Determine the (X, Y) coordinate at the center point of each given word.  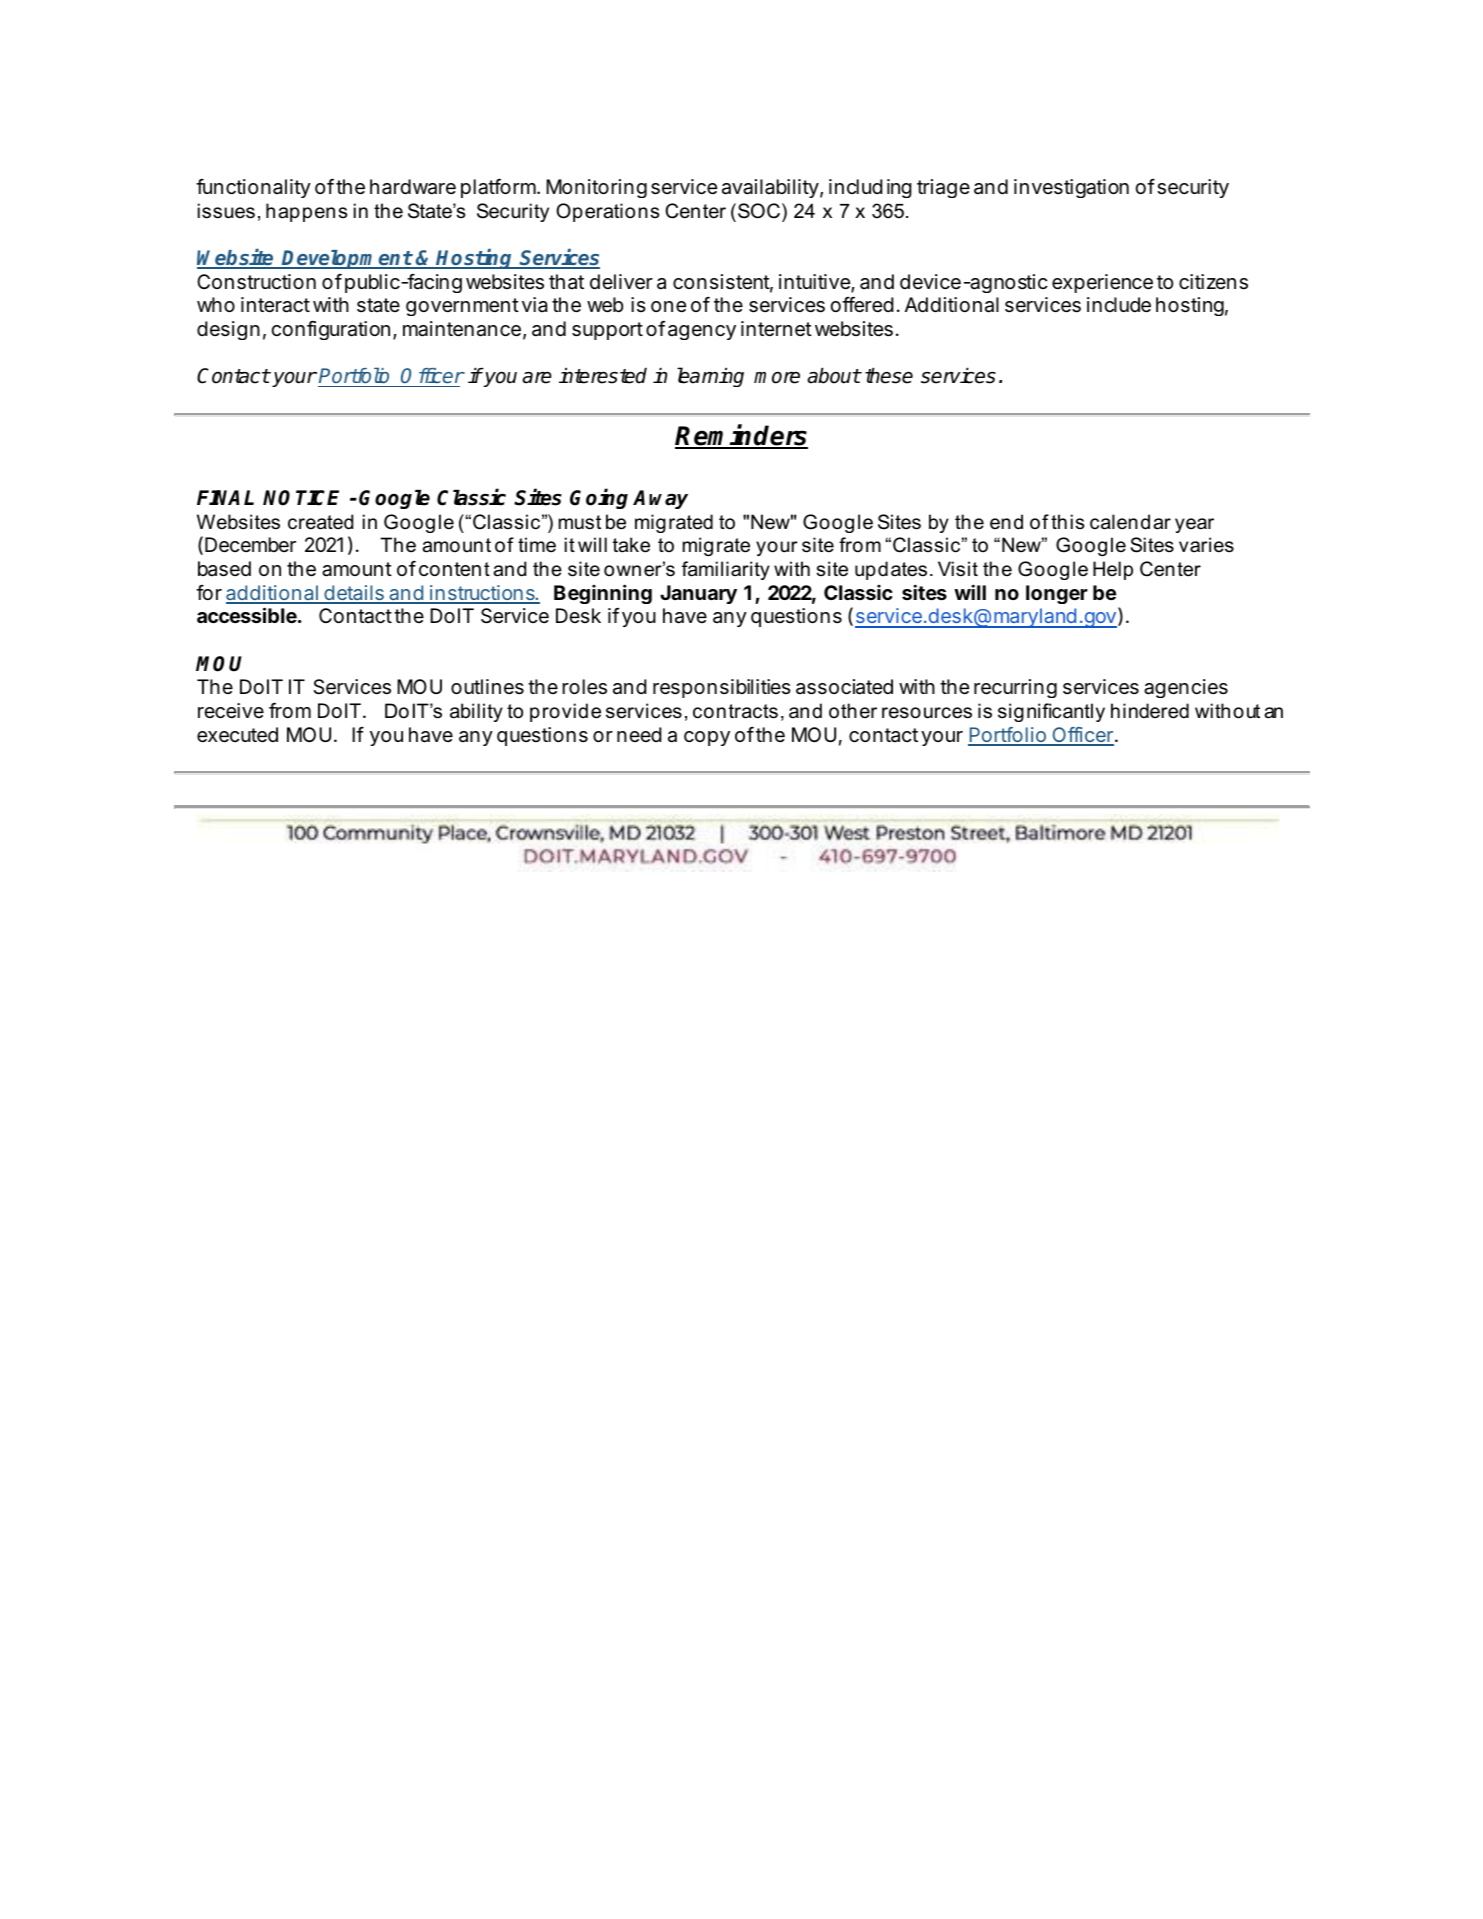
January (698, 594)
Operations (607, 212)
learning (710, 377)
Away (660, 499)
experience (1102, 283)
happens (306, 212)
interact (275, 305)
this (1067, 522)
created (320, 522)
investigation (1071, 188)
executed (237, 735)
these (889, 376)
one (668, 306)
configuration (330, 330)
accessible (248, 615)
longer (1057, 594)
